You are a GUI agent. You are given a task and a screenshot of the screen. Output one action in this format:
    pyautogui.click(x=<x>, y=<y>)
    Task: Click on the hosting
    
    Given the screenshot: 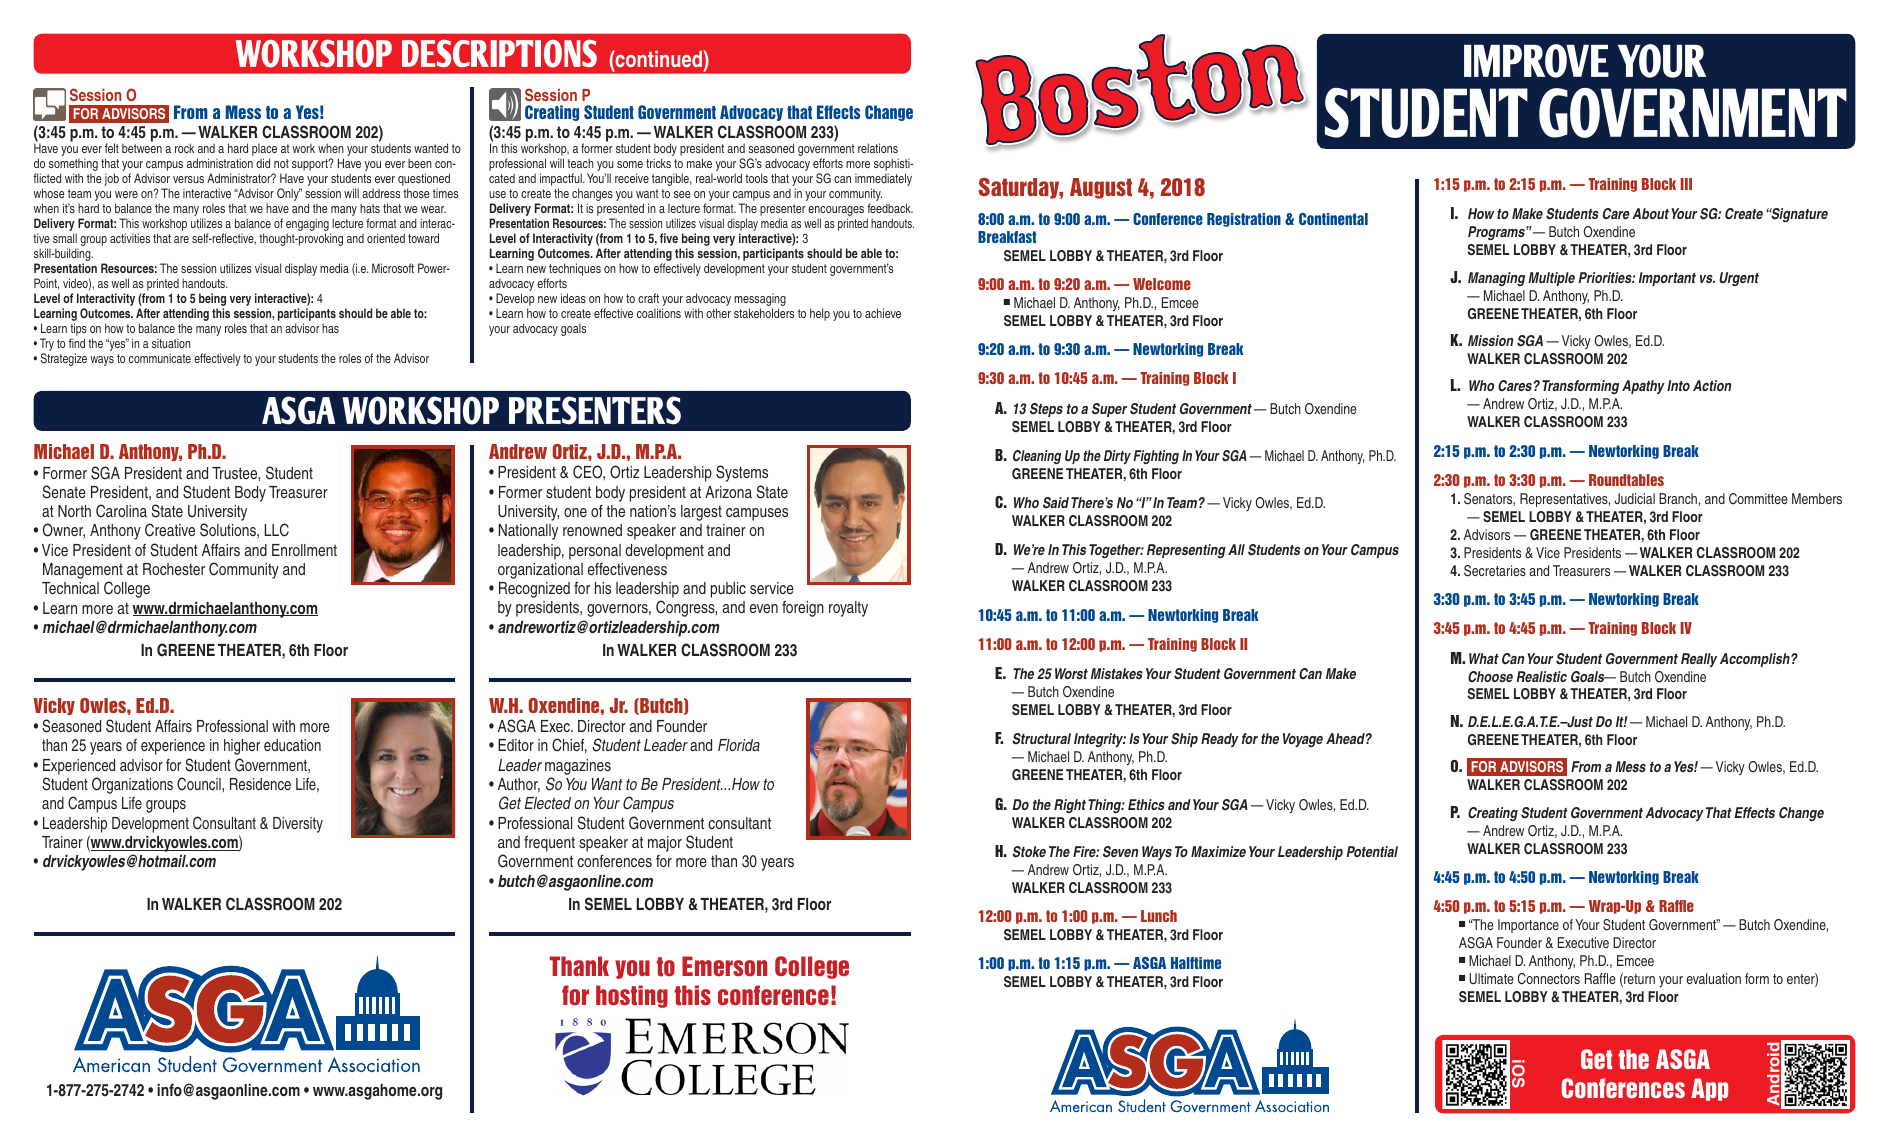 What is the action you would take?
    pyautogui.click(x=632, y=996)
